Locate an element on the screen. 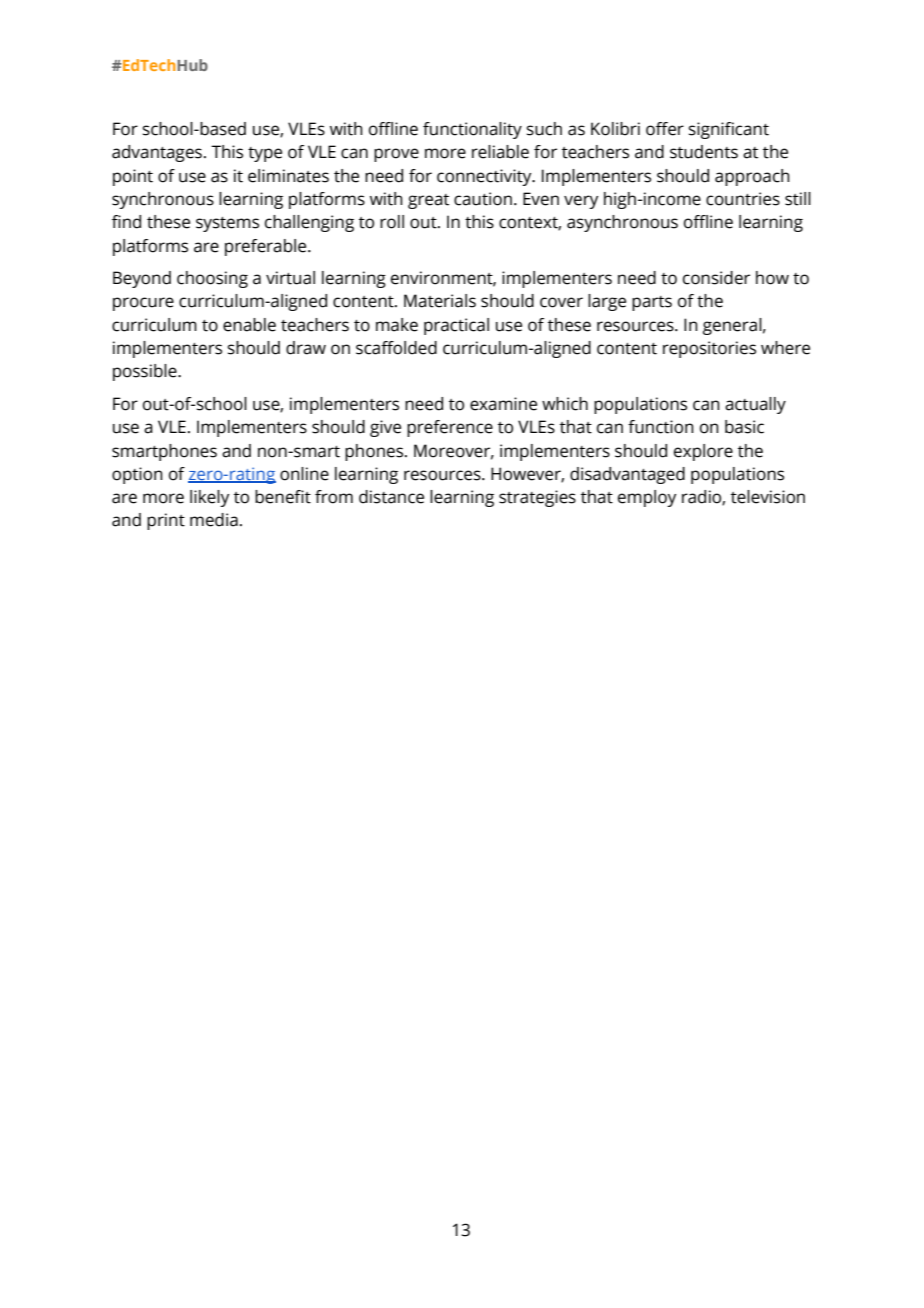  systems is located at coordinates (227, 224).
